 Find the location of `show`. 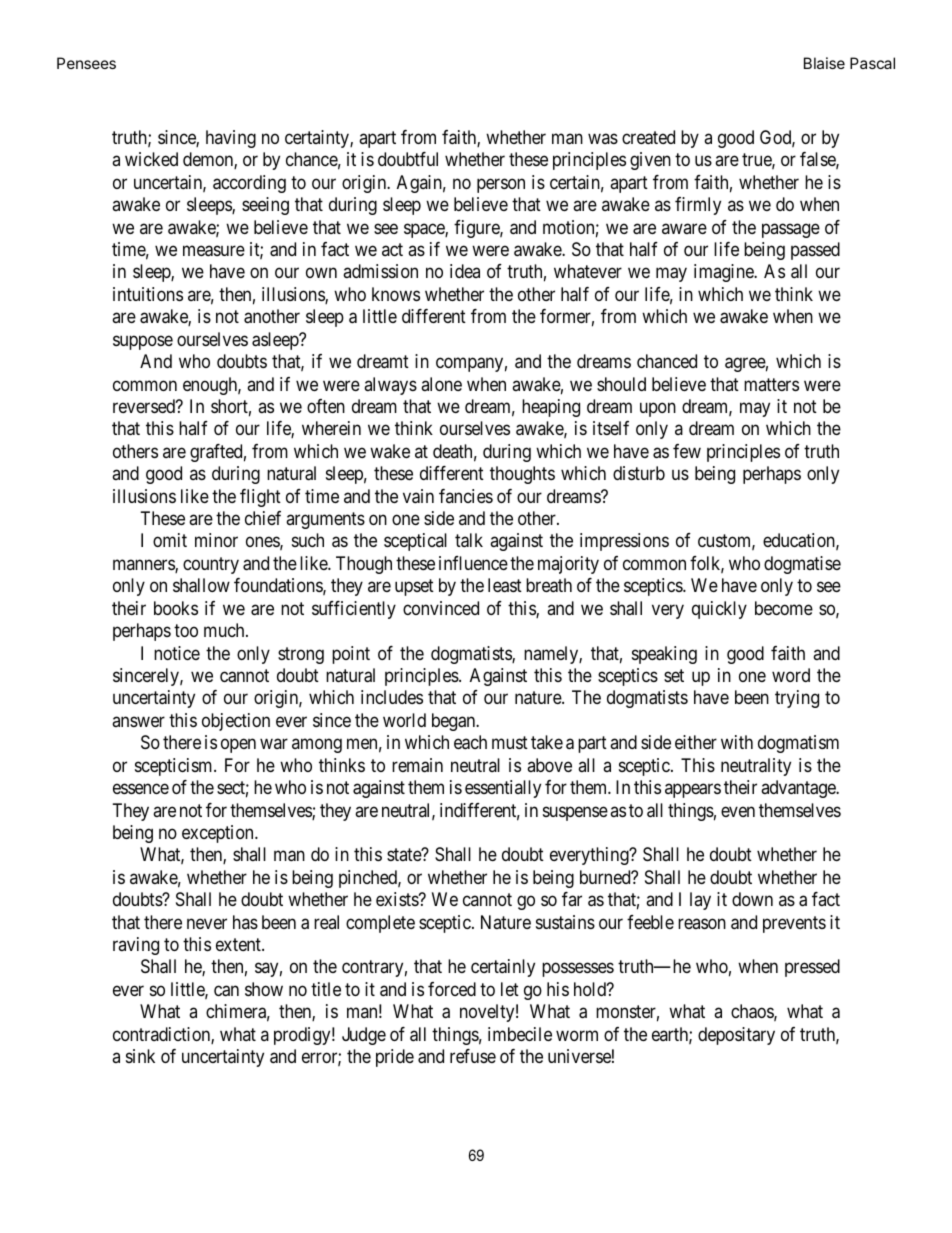

show is located at coordinates (264, 989).
